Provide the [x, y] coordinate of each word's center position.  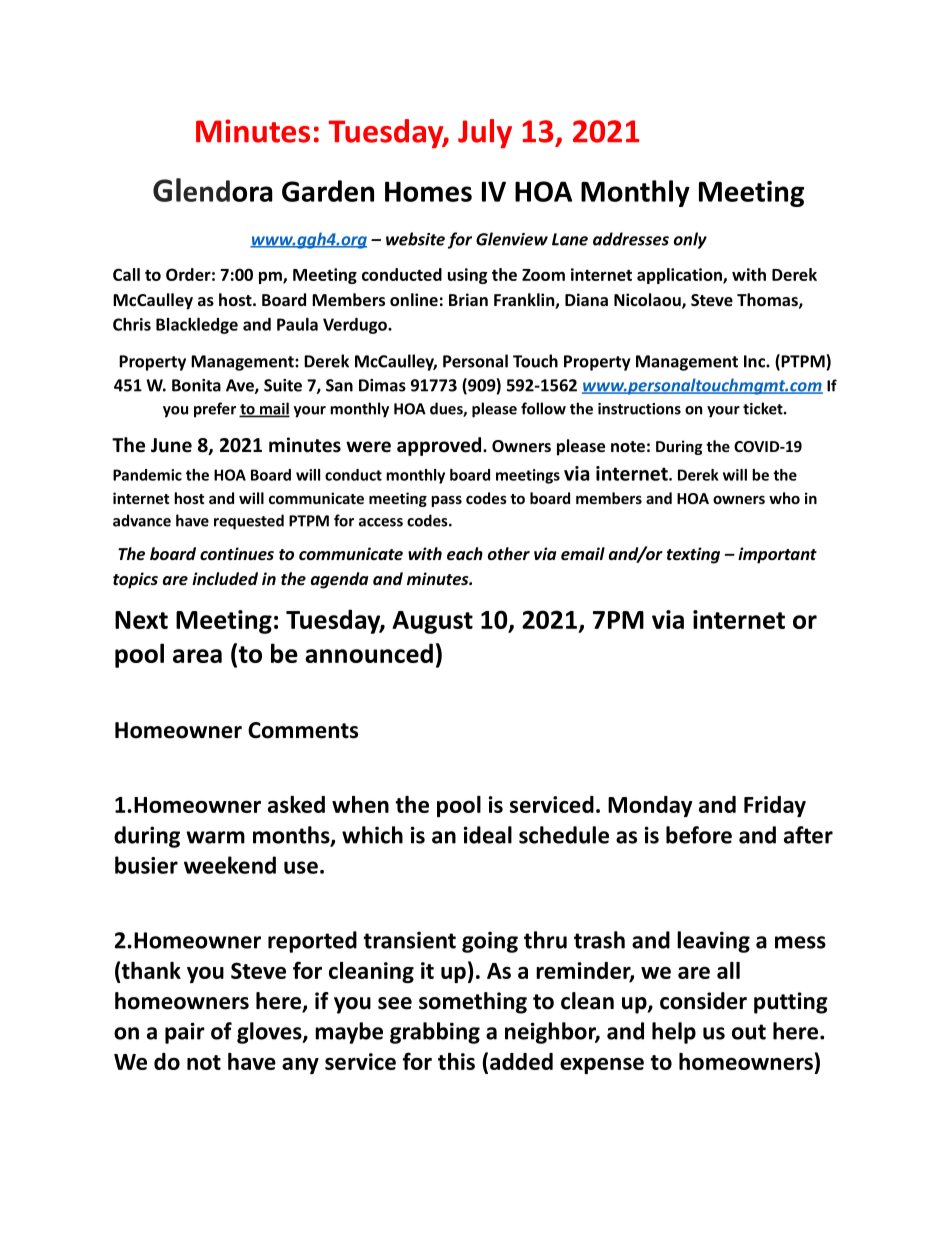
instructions [639, 409]
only [690, 240]
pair [185, 1033]
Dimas [382, 385]
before [699, 835]
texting [693, 555]
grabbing [435, 1033]
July [485, 134]
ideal [488, 835]
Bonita [196, 385]
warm [215, 837]
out [749, 1032]
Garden [328, 191]
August [432, 622]
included [225, 578]
